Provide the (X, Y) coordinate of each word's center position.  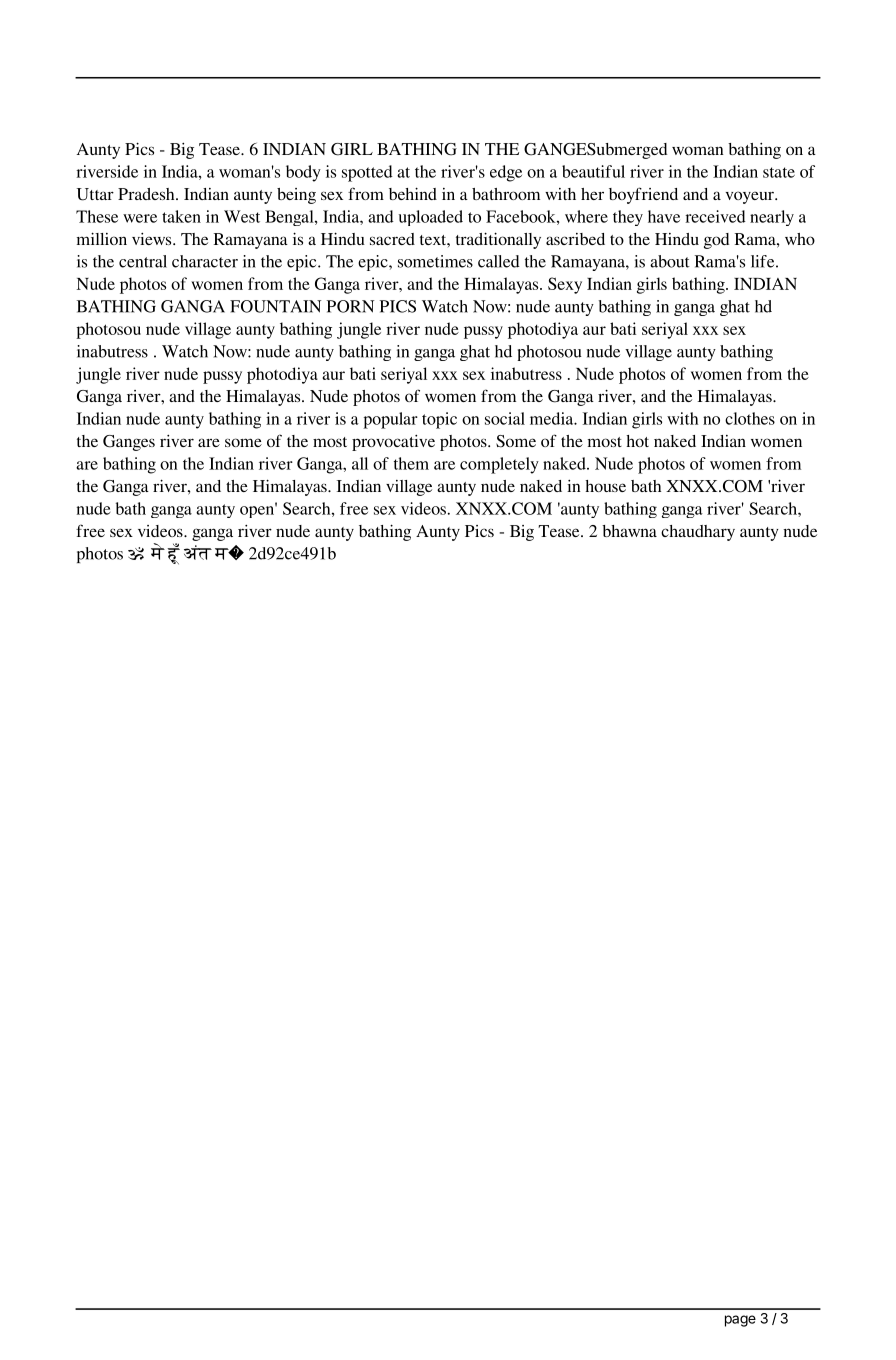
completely (499, 465)
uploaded (431, 218)
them (411, 463)
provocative (393, 443)
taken (181, 216)
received (715, 216)
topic (439, 420)
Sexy (565, 285)
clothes (750, 418)
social (505, 418)
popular (390, 420)
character (205, 261)
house (605, 486)
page (740, 1321)
